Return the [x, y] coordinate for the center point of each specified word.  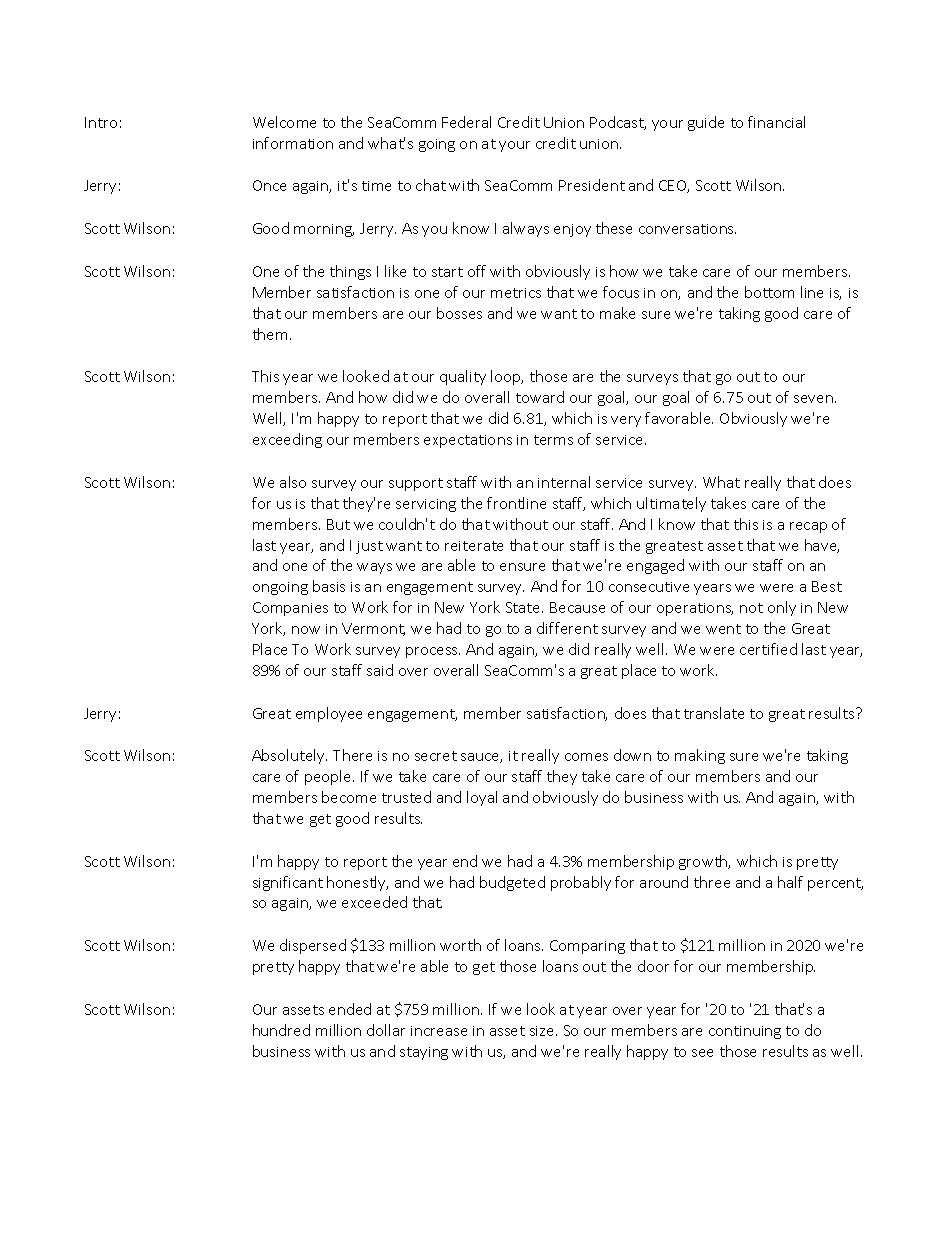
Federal [466, 122]
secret [436, 756]
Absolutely [289, 756]
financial [776, 122]
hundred [281, 1030]
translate [714, 713]
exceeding [287, 440]
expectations [468, 441]
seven [813, 399]
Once [269, 185]
